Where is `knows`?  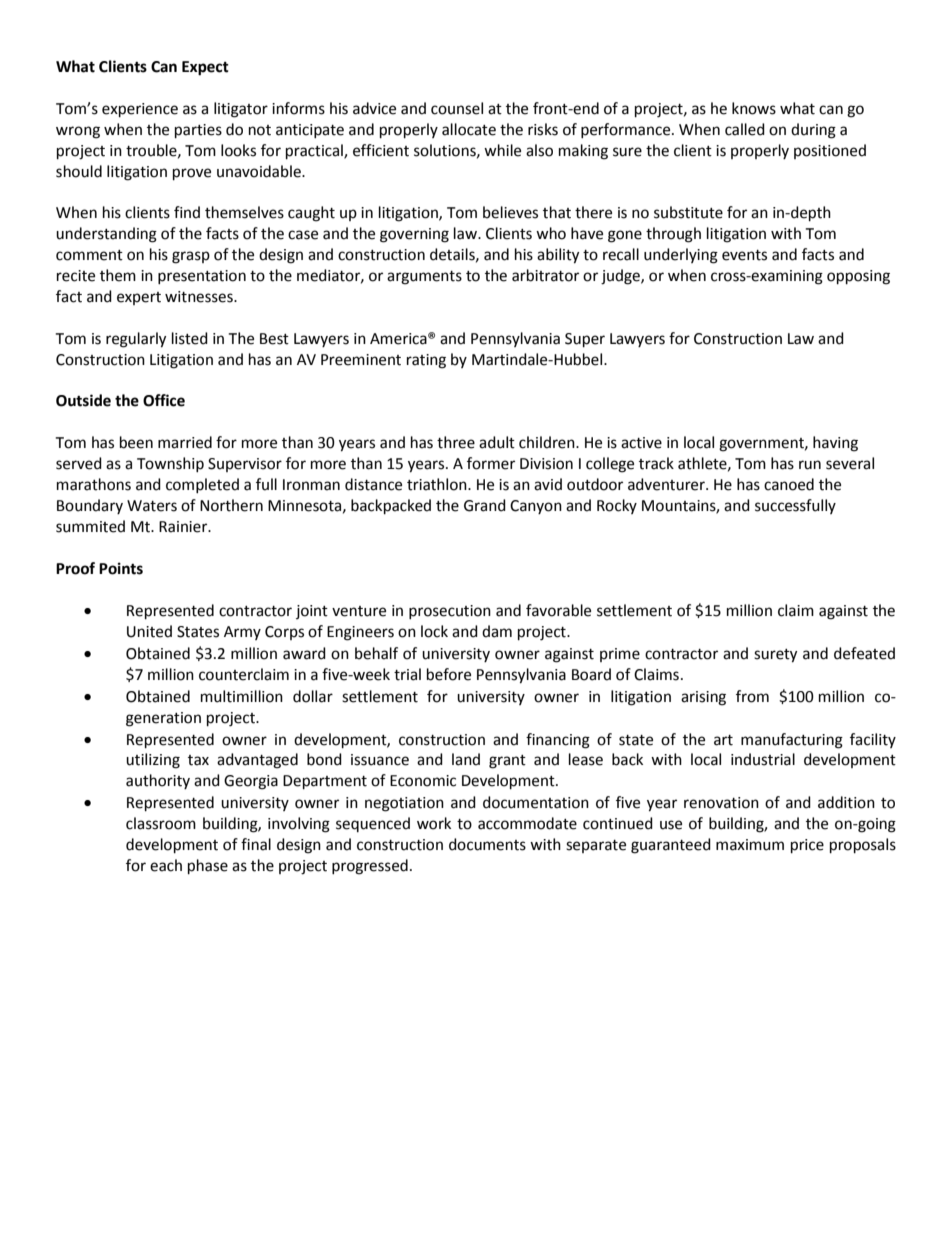 knows is located at coordinates (754, 108).
